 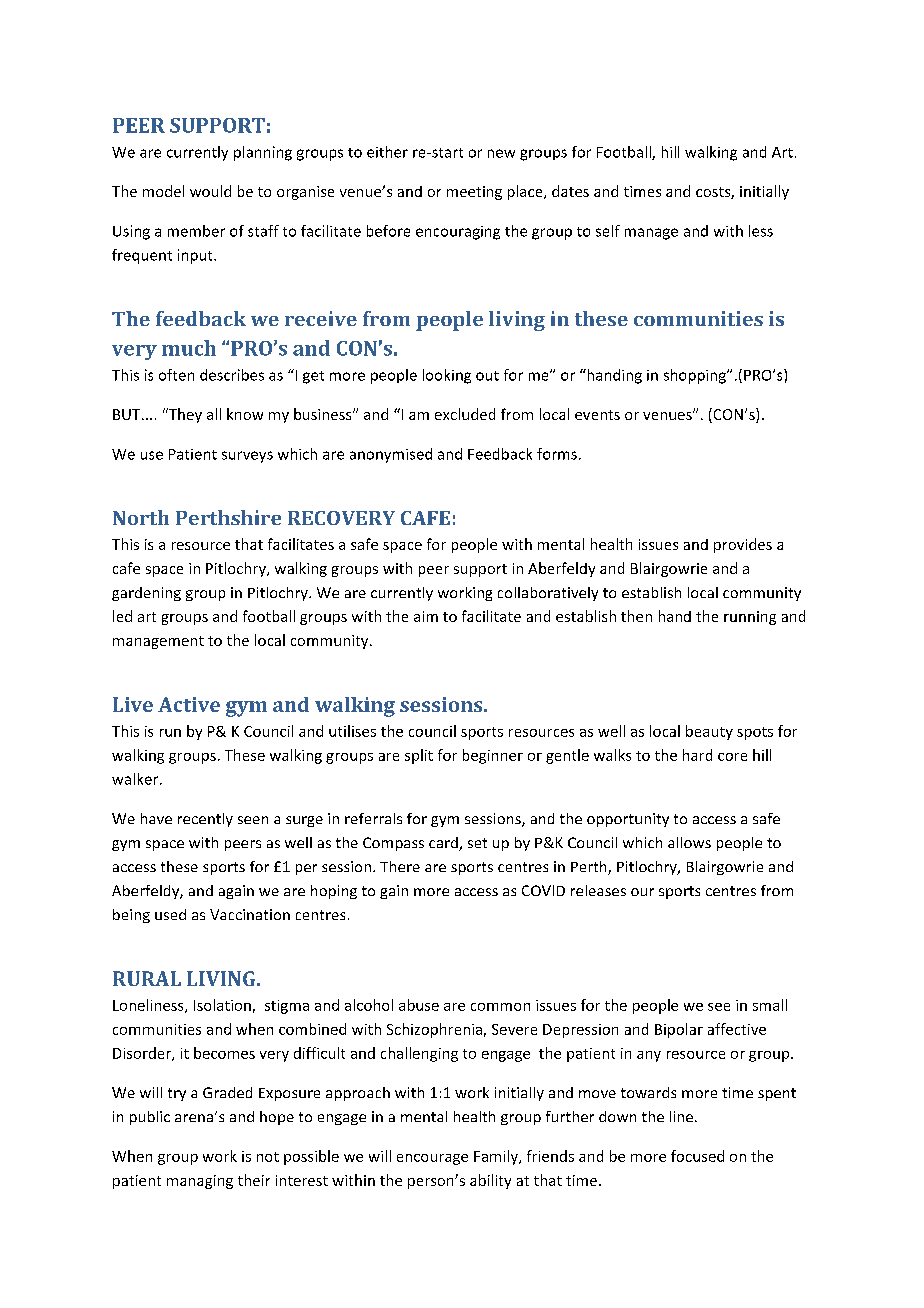 What do you see at coordinates (250, 914) in the screenshot?
I see `Vaccination` at bounding box center [250, 914].
